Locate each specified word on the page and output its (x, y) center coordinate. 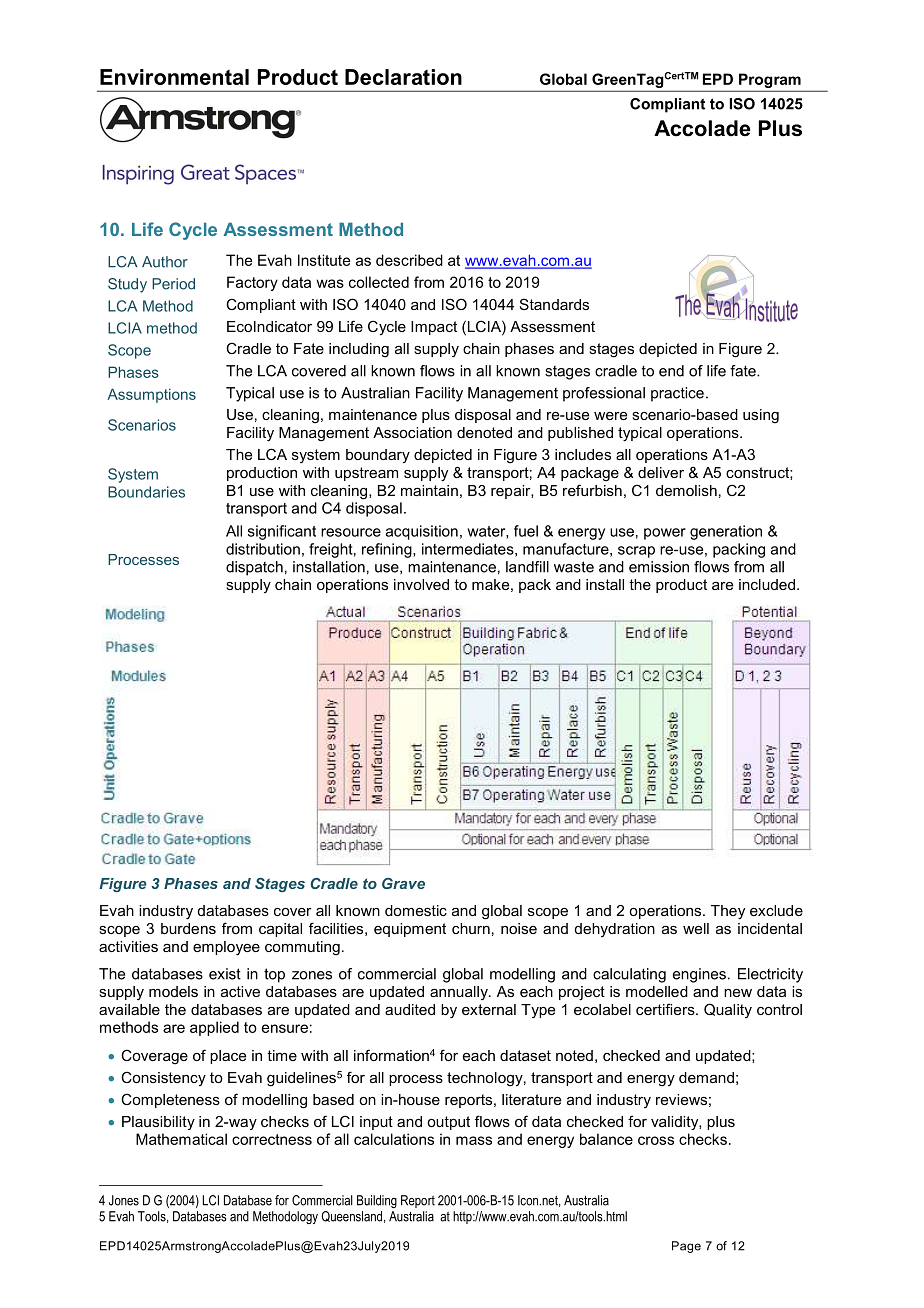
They (728, 912)
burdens (188, 928)
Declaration (403, 77)
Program (770, 80)
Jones (124, 1200)
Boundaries (146, 492)
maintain (429, 490)
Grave (403, 883)
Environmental (174, 77)
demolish (686, 490)
